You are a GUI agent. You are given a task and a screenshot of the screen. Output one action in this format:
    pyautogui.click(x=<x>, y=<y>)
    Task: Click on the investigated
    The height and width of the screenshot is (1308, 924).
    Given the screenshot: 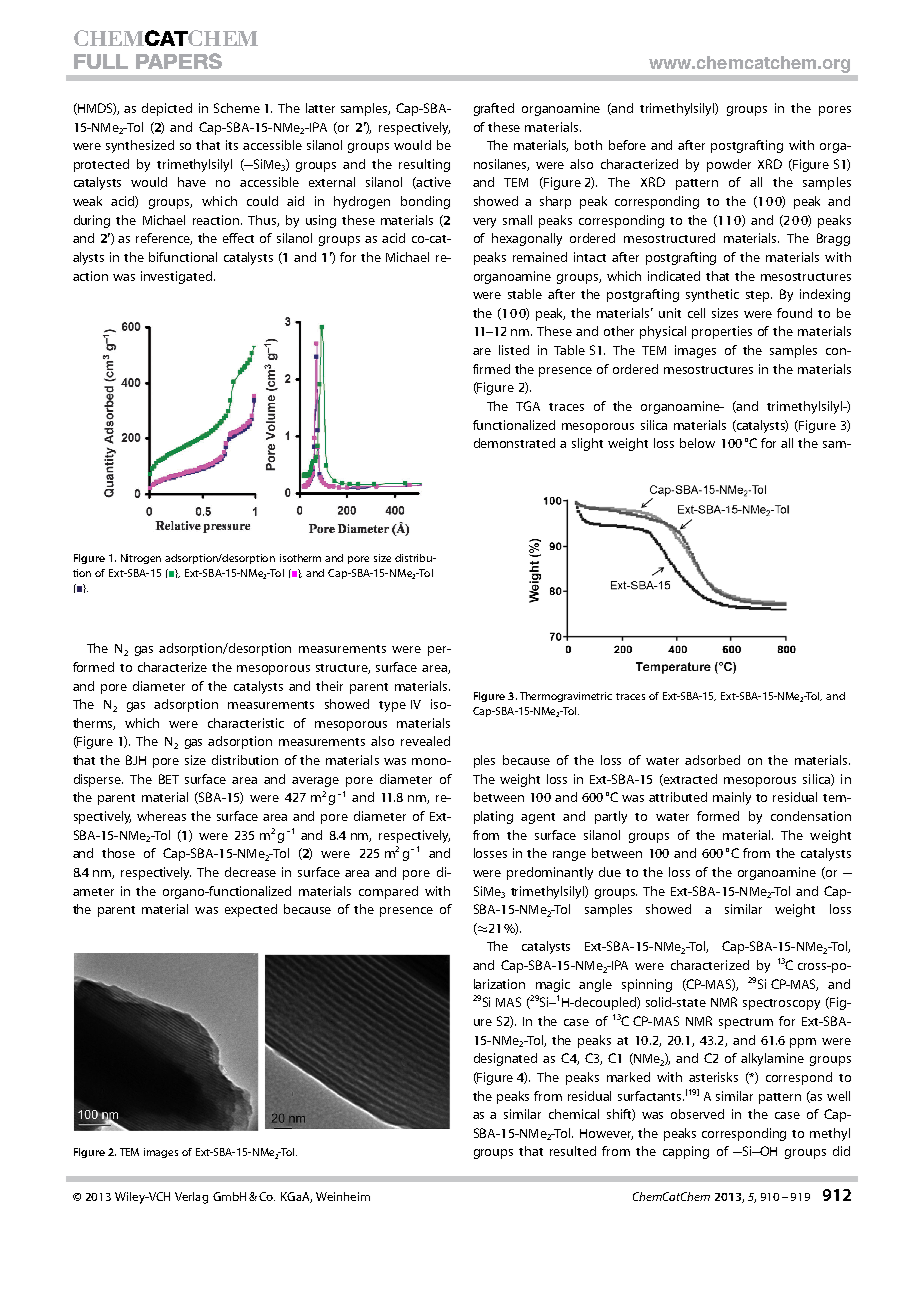 What is the action you would take?
    pyautogui.click(x=176, y=277)
